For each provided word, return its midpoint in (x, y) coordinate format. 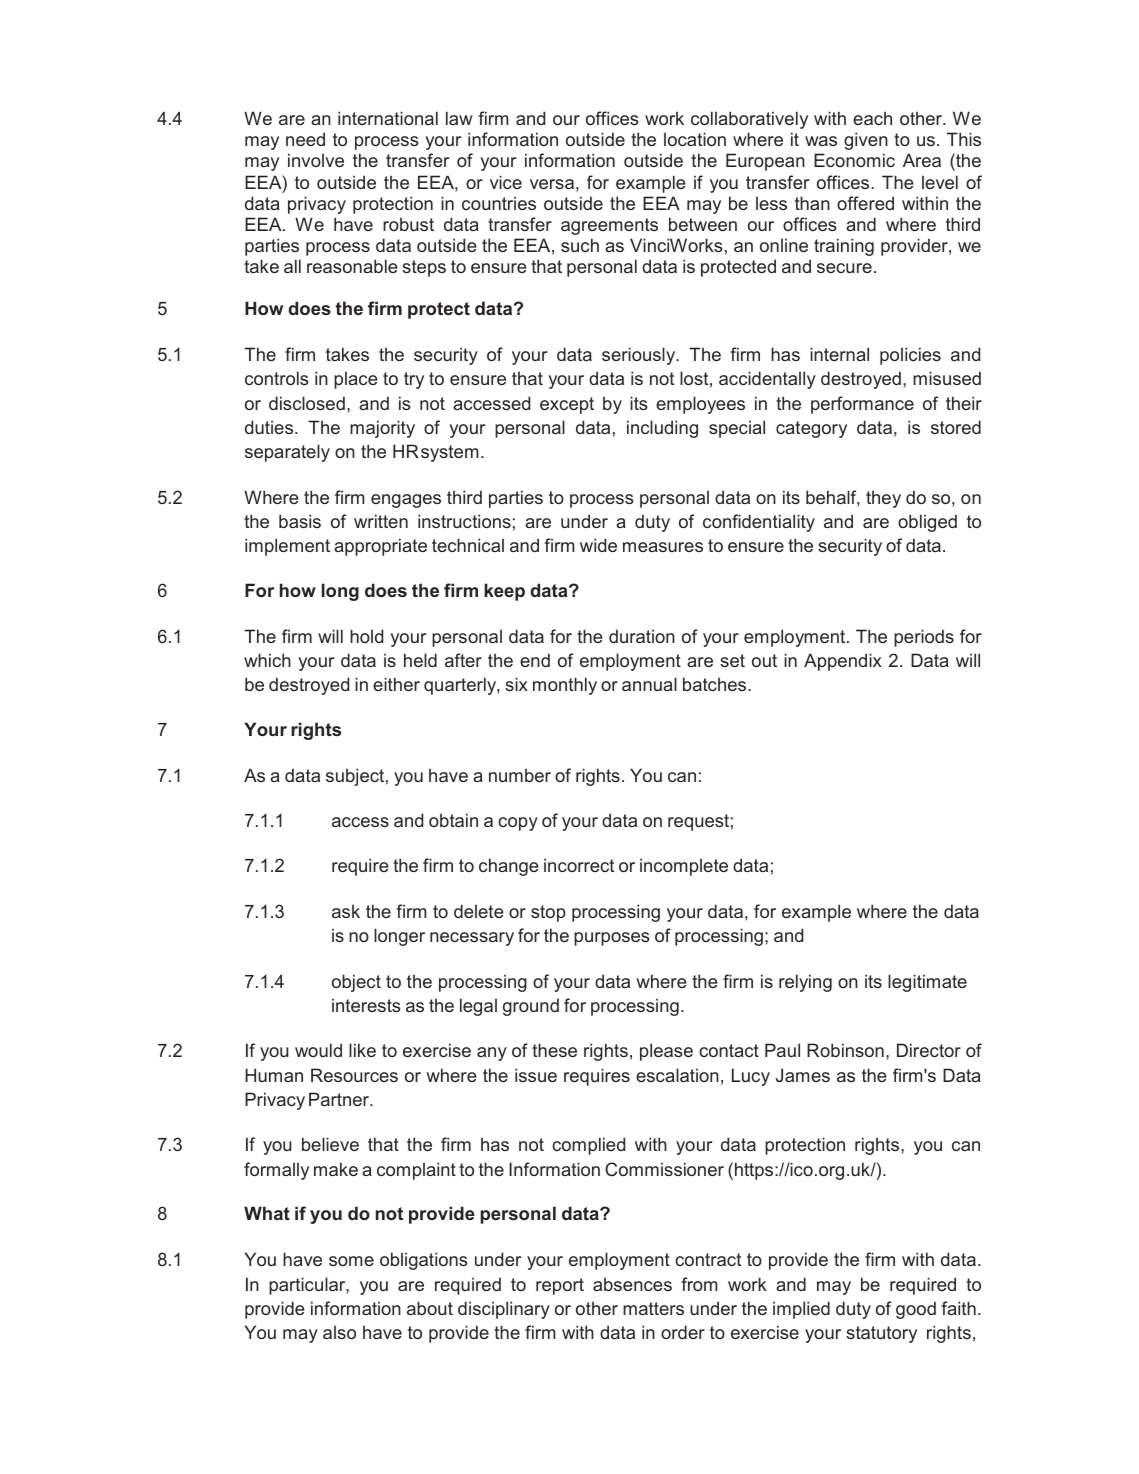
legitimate (927, 983)
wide (598, 545)
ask (346, 911)
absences (632, 1284)
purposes (612, 939)
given (866, 141)
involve (316, 160)
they (883, 499)
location (695, 139)
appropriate (380, 547)
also (339, 1332)
